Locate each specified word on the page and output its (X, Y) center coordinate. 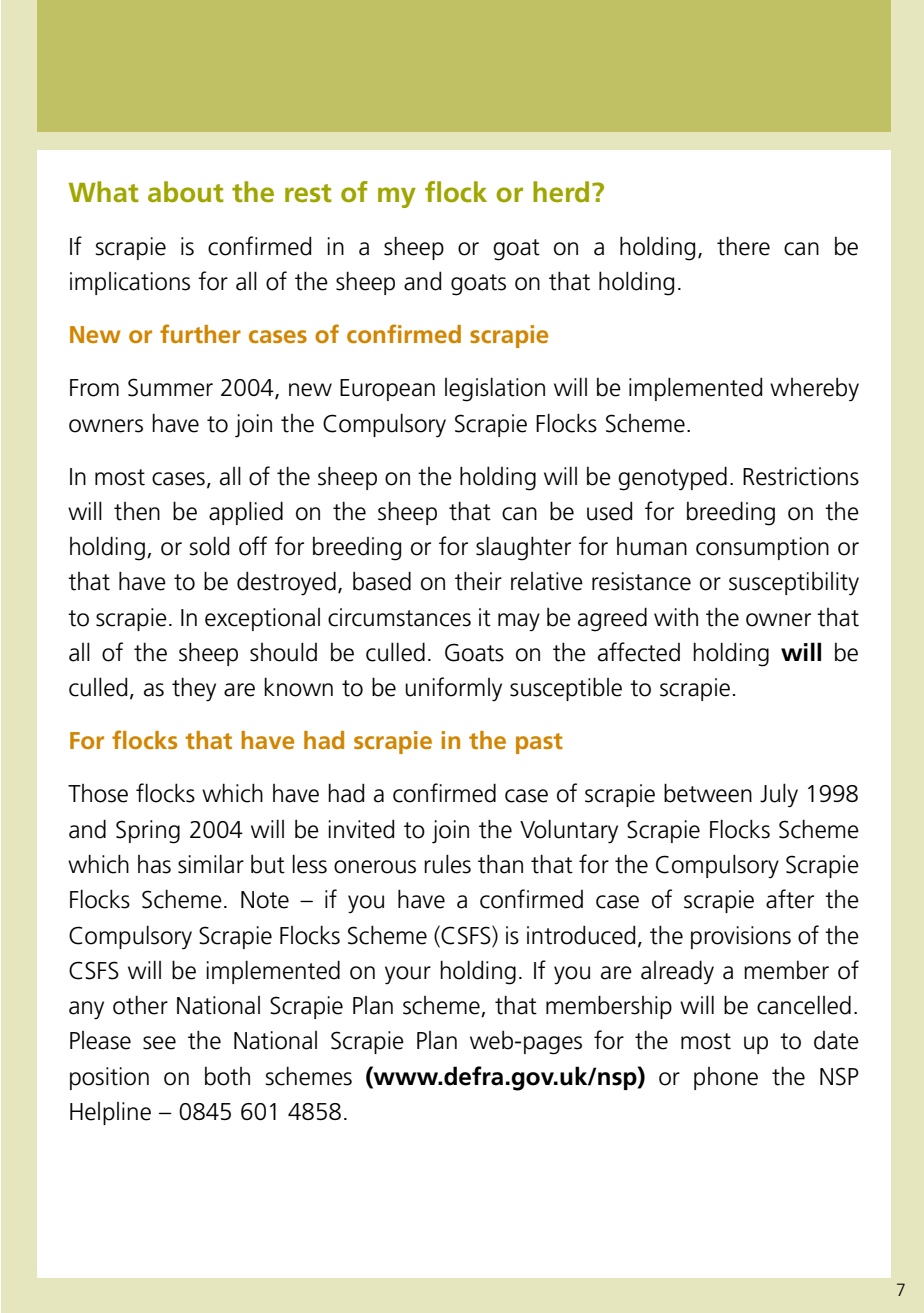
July (779, 795)
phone (726, 1078)
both (227, 1076)
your (408, 975)
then (137, 511)
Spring (148, 832)
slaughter (523, 548)
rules (447, 864)
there (743, 246)
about (186, 192)
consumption (762, 548)
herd (561, 192)
